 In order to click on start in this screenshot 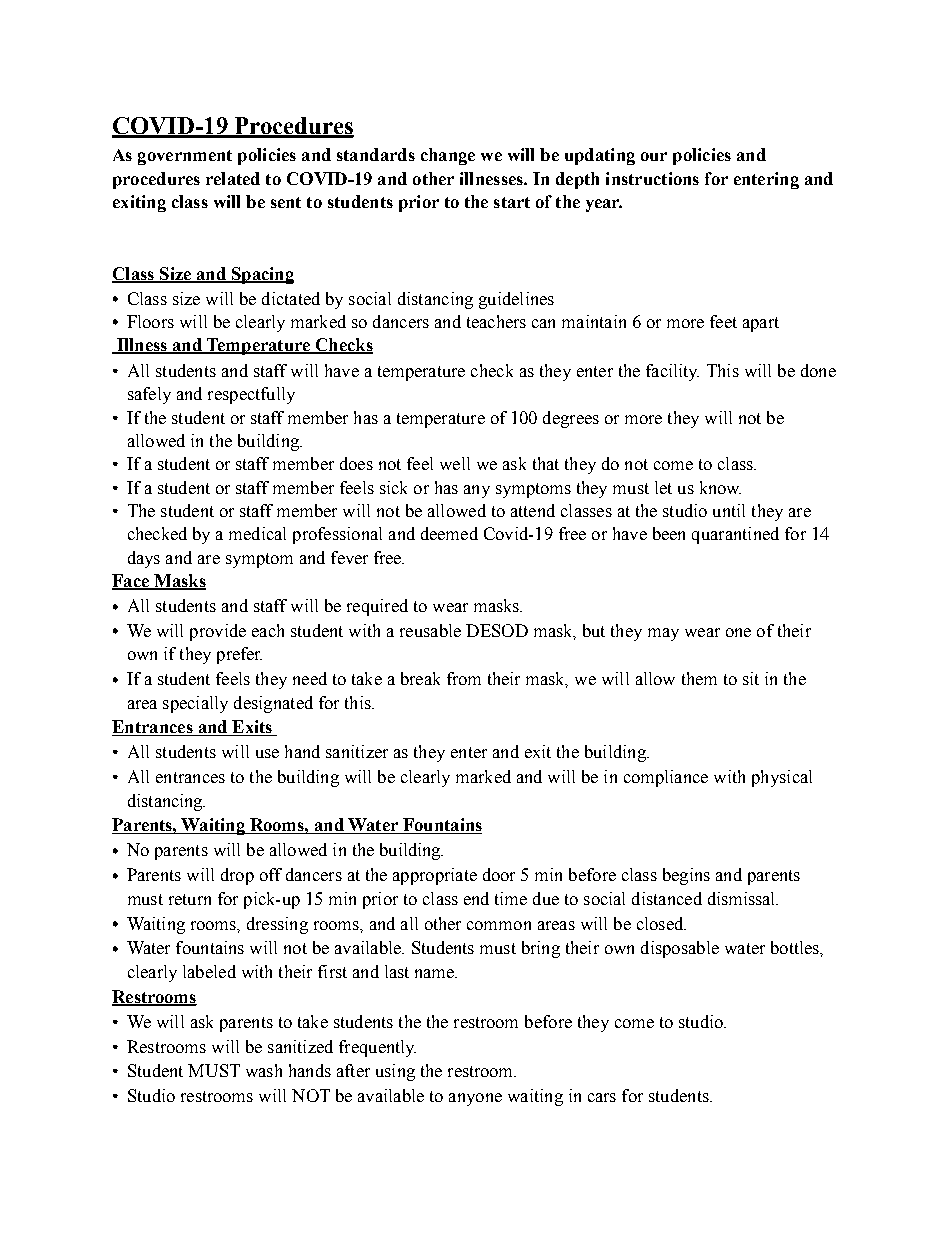, I will do `click(512, 202)`.
